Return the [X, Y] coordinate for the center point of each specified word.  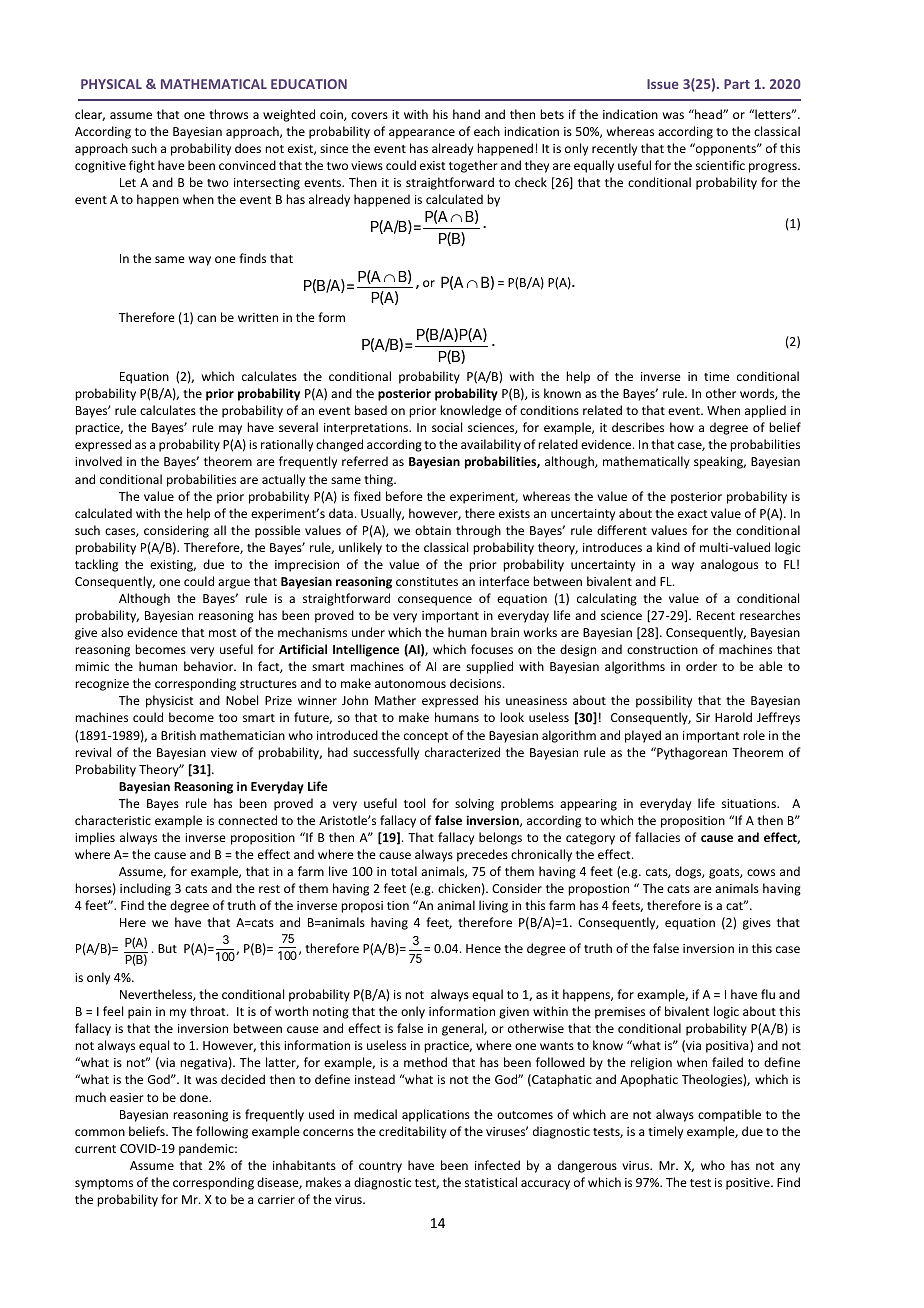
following [222, 1132]
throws [228, 114]
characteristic [113, 820]
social [447, 427]
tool [414, 803]
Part [737, 84]
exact [692, 514]
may [230, 430]
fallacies [657, 837]
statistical [491, 1182]
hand [466, 114]
